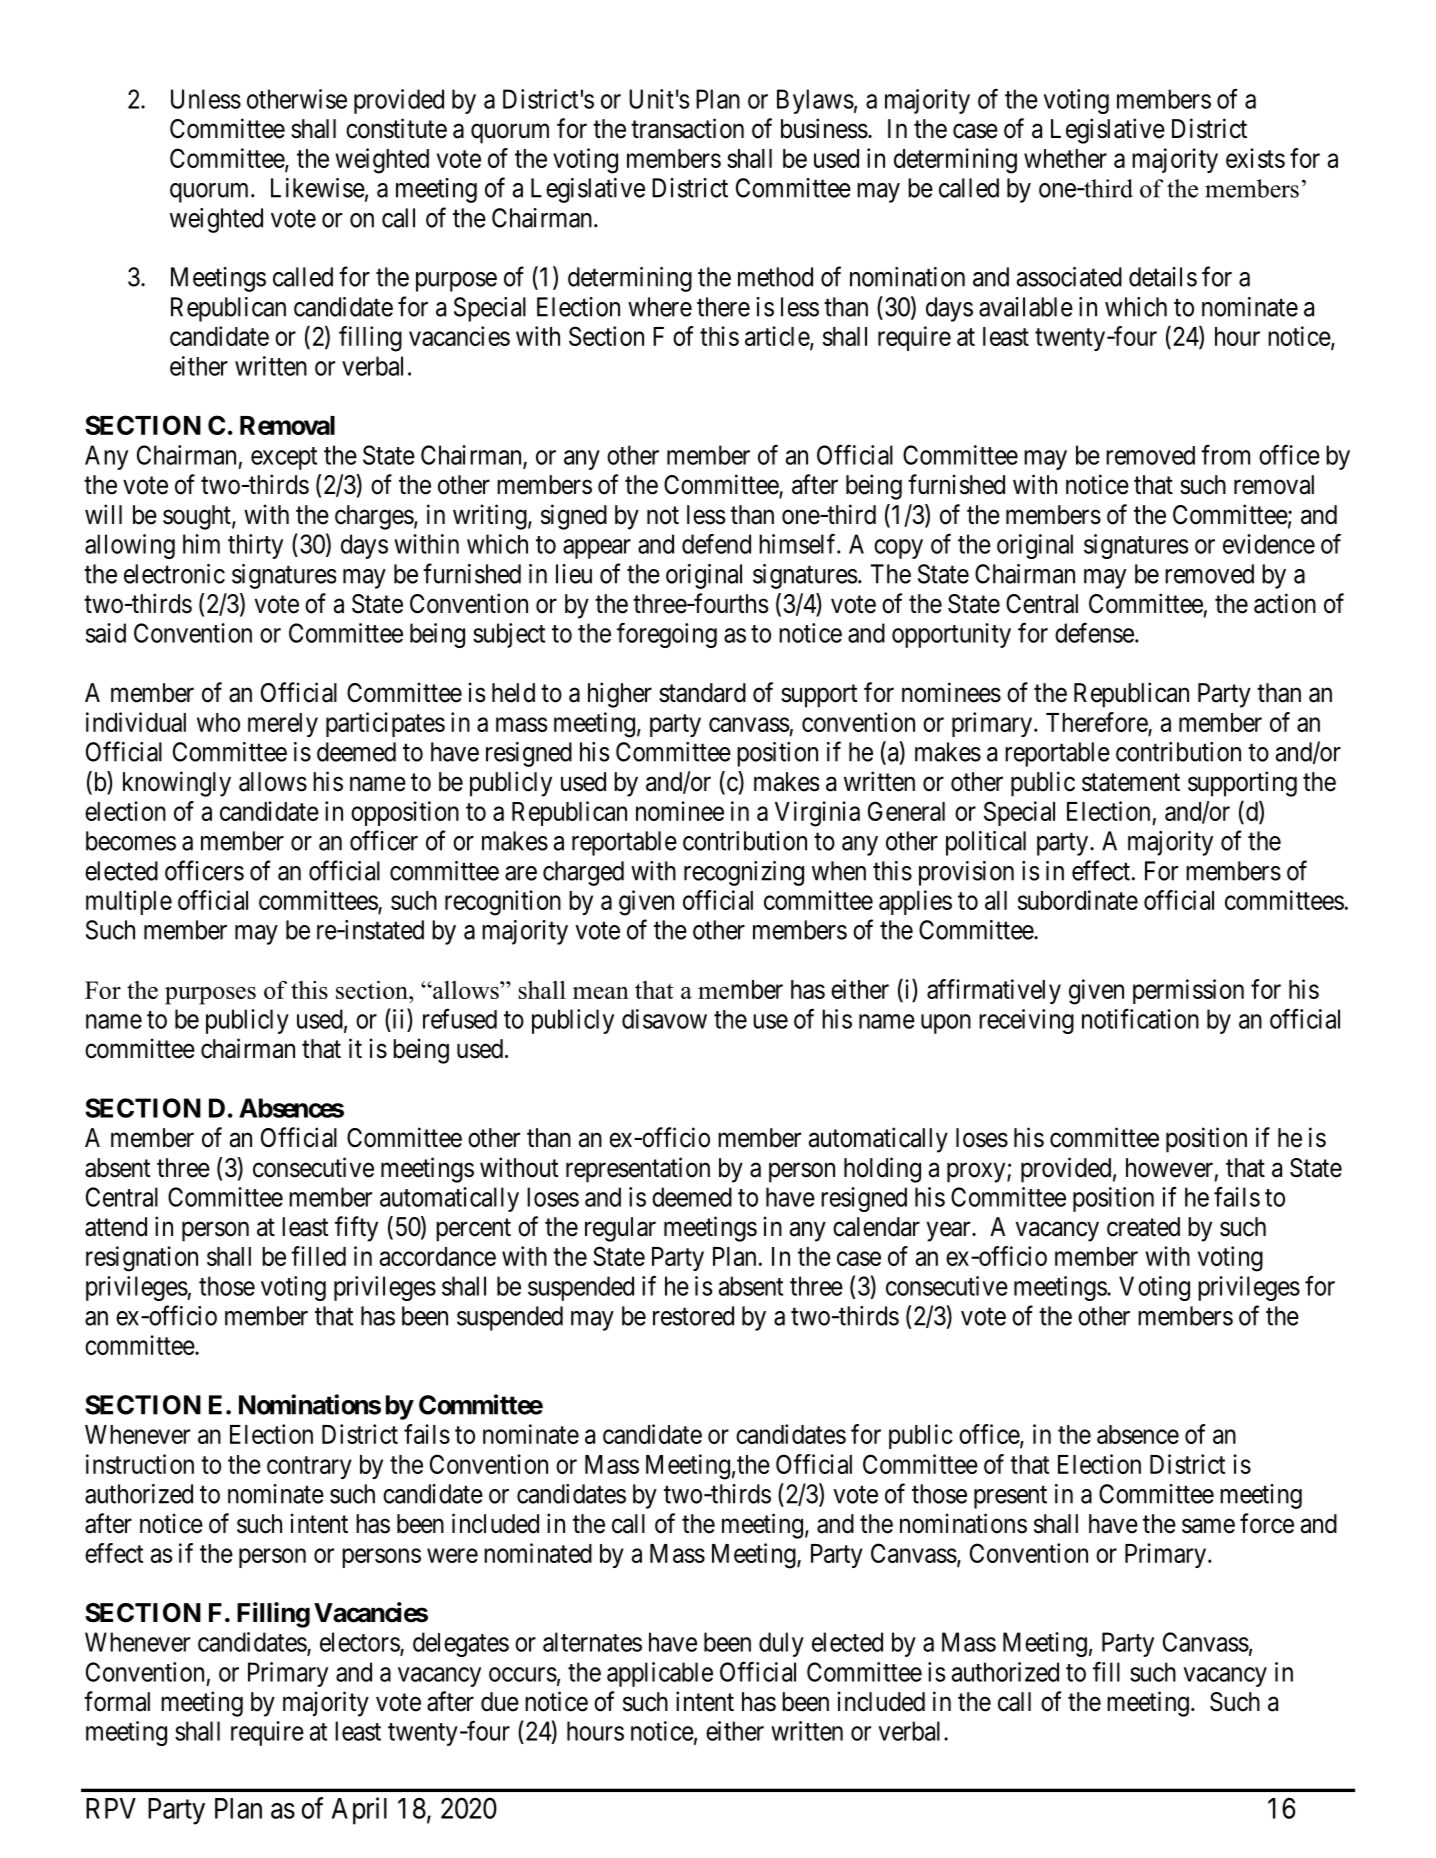  I want to click on same, so click(1208, 1526).
